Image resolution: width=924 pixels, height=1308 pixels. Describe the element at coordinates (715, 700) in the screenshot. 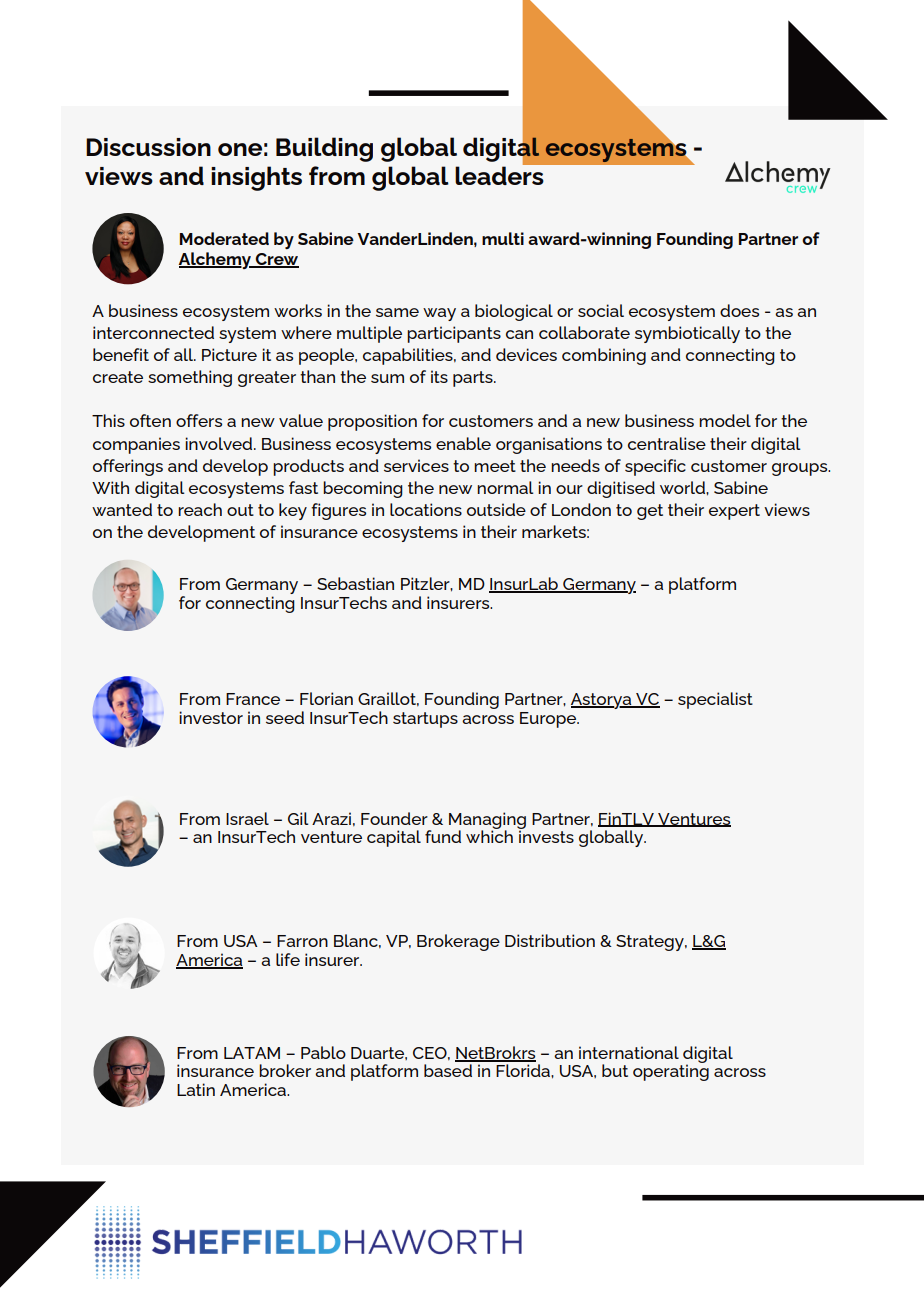

I see `specialist` at that location.
